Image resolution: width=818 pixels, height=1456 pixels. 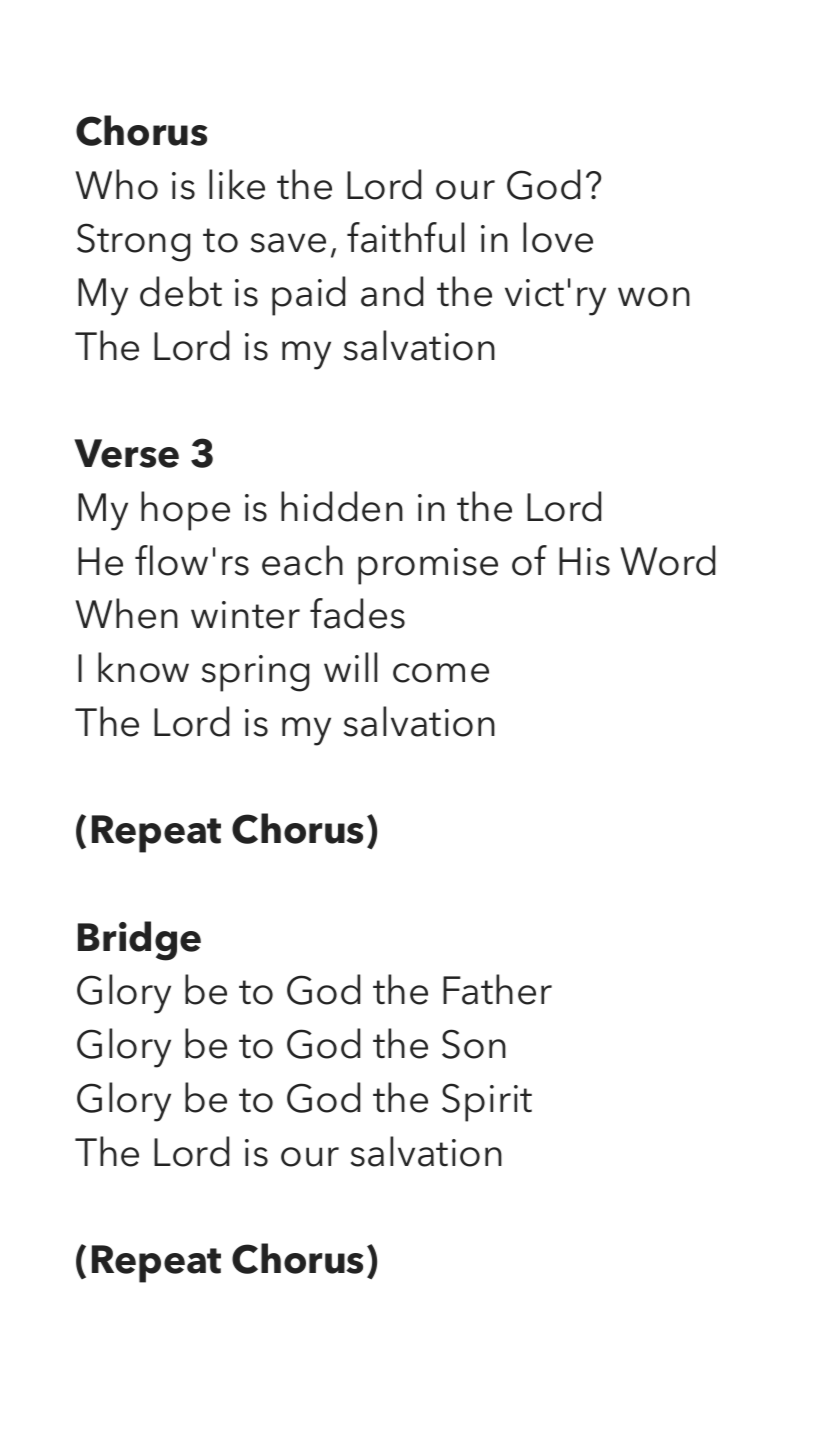 I want to click on love, so click(x=558, y=237).
